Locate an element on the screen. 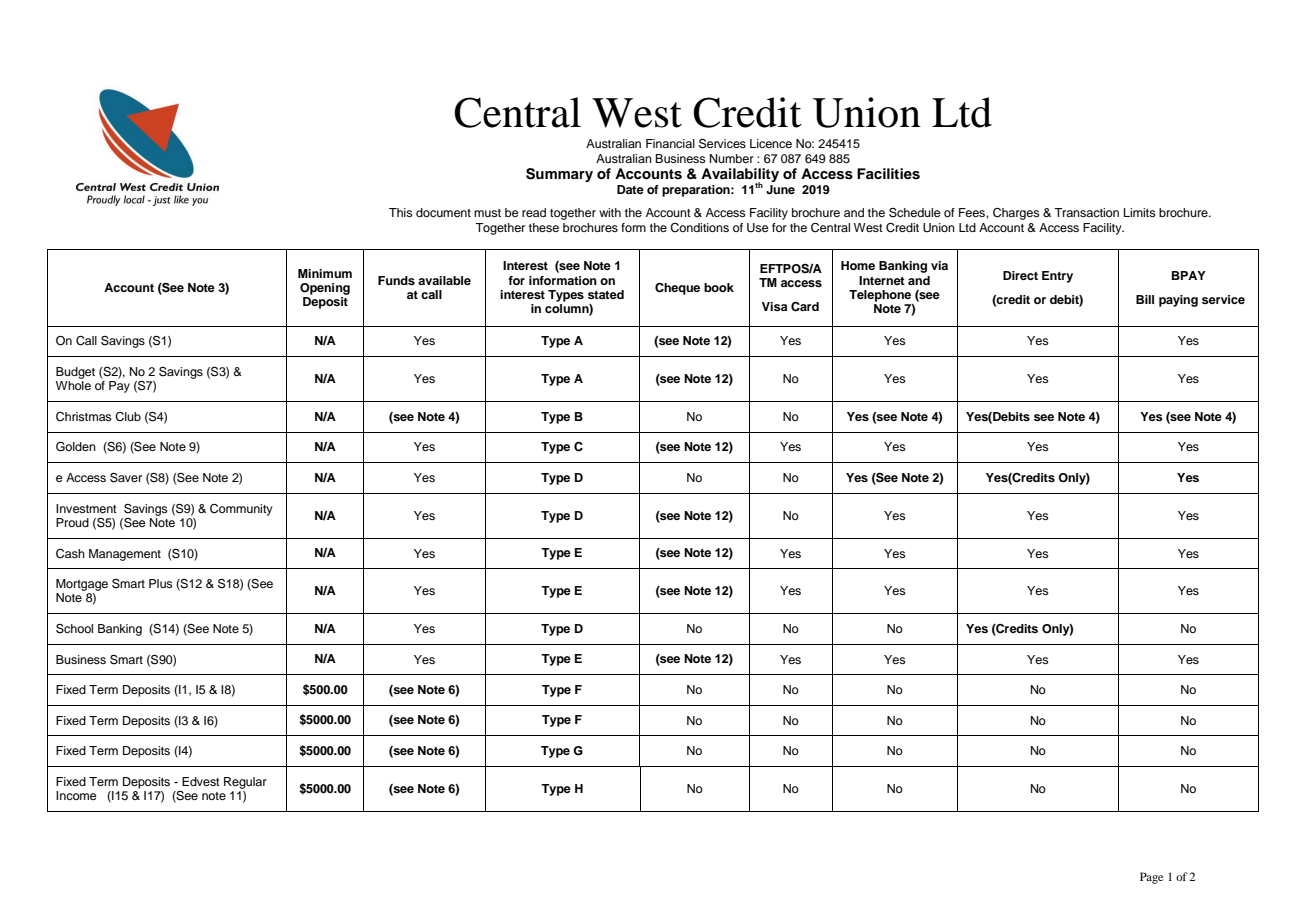  Community is located at coordinates (241, 510).
